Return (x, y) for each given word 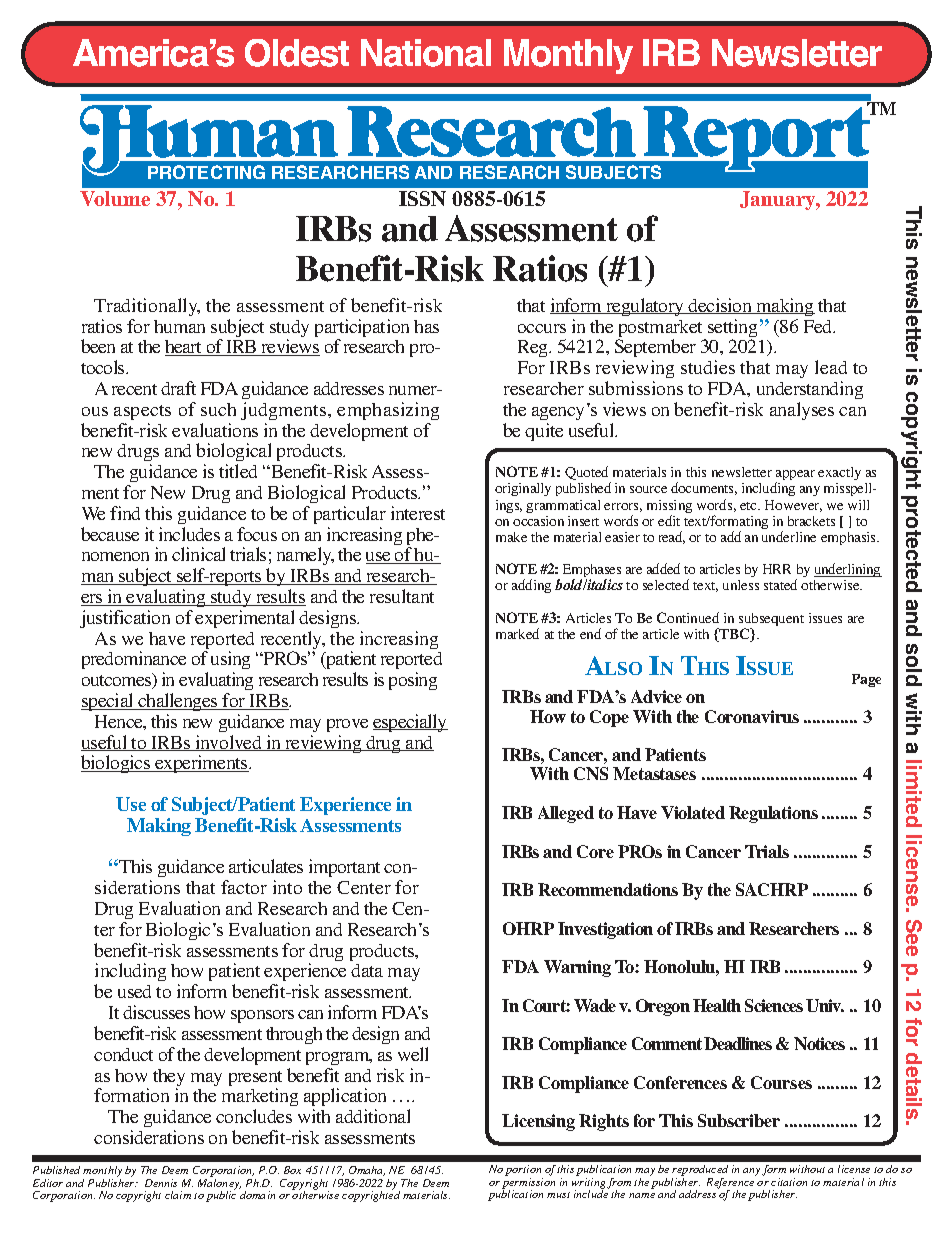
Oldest (297, 53)
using (230, 662)
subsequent (771, 621)
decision (721, 306)
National (426, 53)
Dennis (161, 1183)
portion (524, 1172)
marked (517, 633)
